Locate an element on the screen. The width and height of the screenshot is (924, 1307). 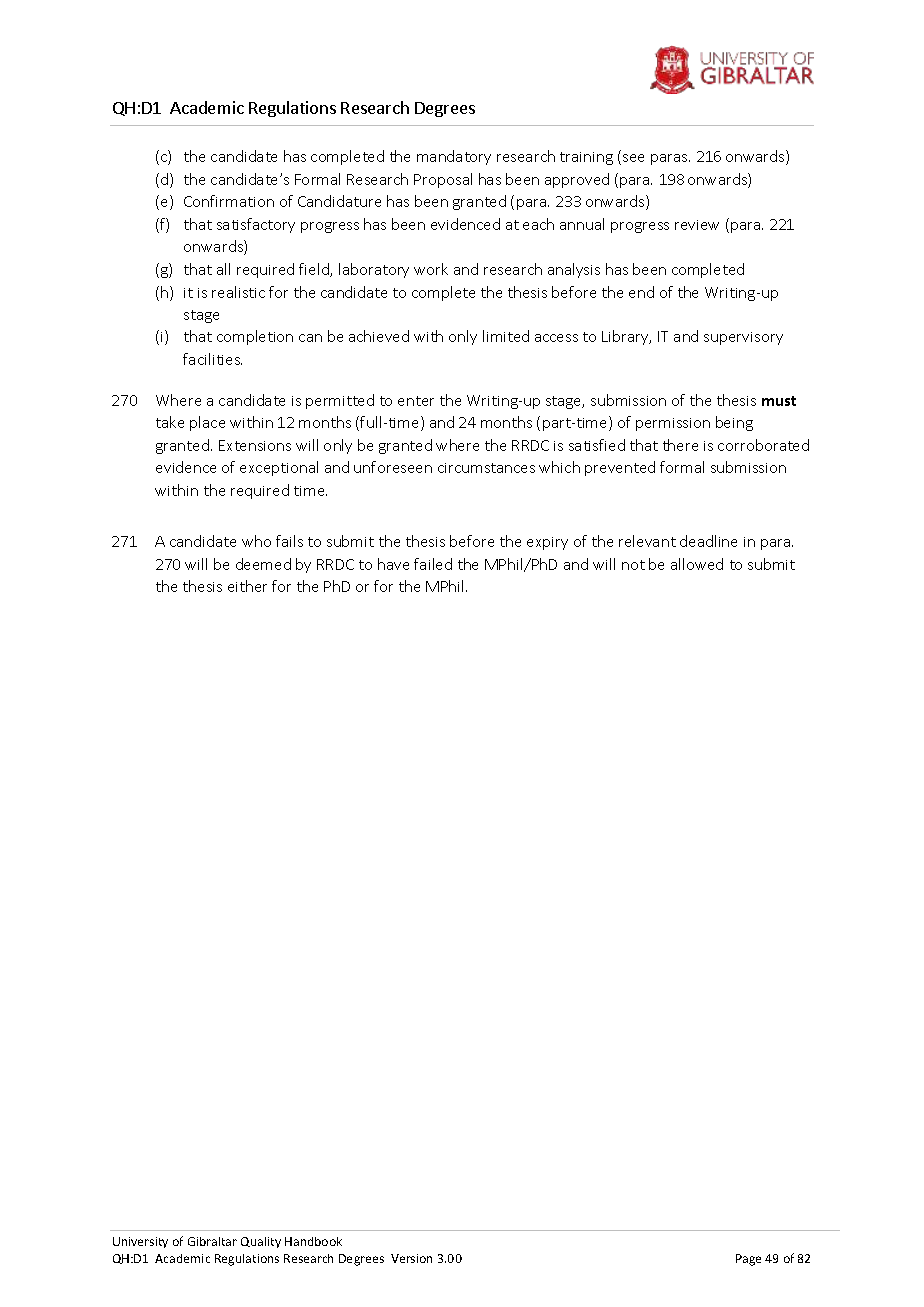
Proposal is located at coordinates (443, 180).
